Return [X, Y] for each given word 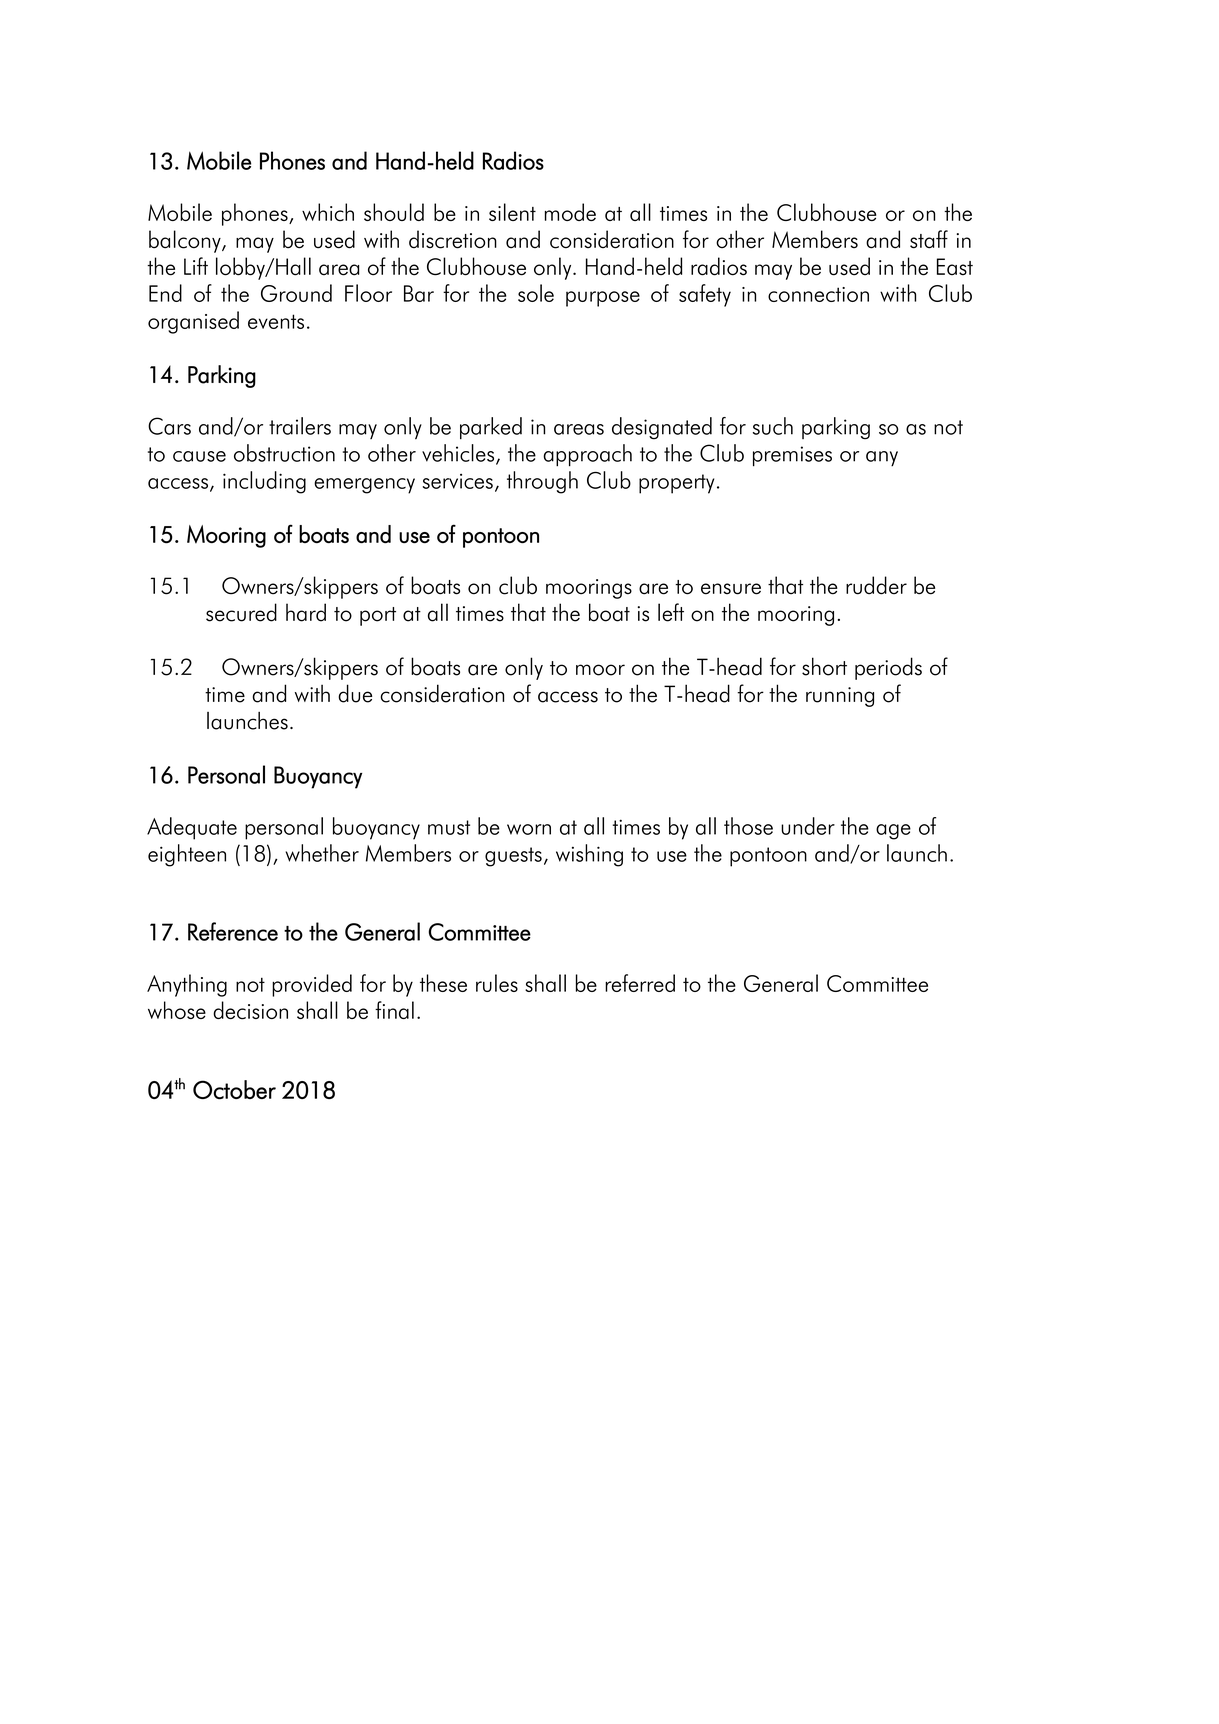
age [893, 832]
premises [792, 456]
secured [241, 612]
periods [888, 668]
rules [497, 983]
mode [570, 212]
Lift [196, 266]
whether [322, 853]
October [234, 1089]
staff [929, 239]
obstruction [284, 453]
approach [587, 455]
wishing [589, 855]
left [671, 612]
